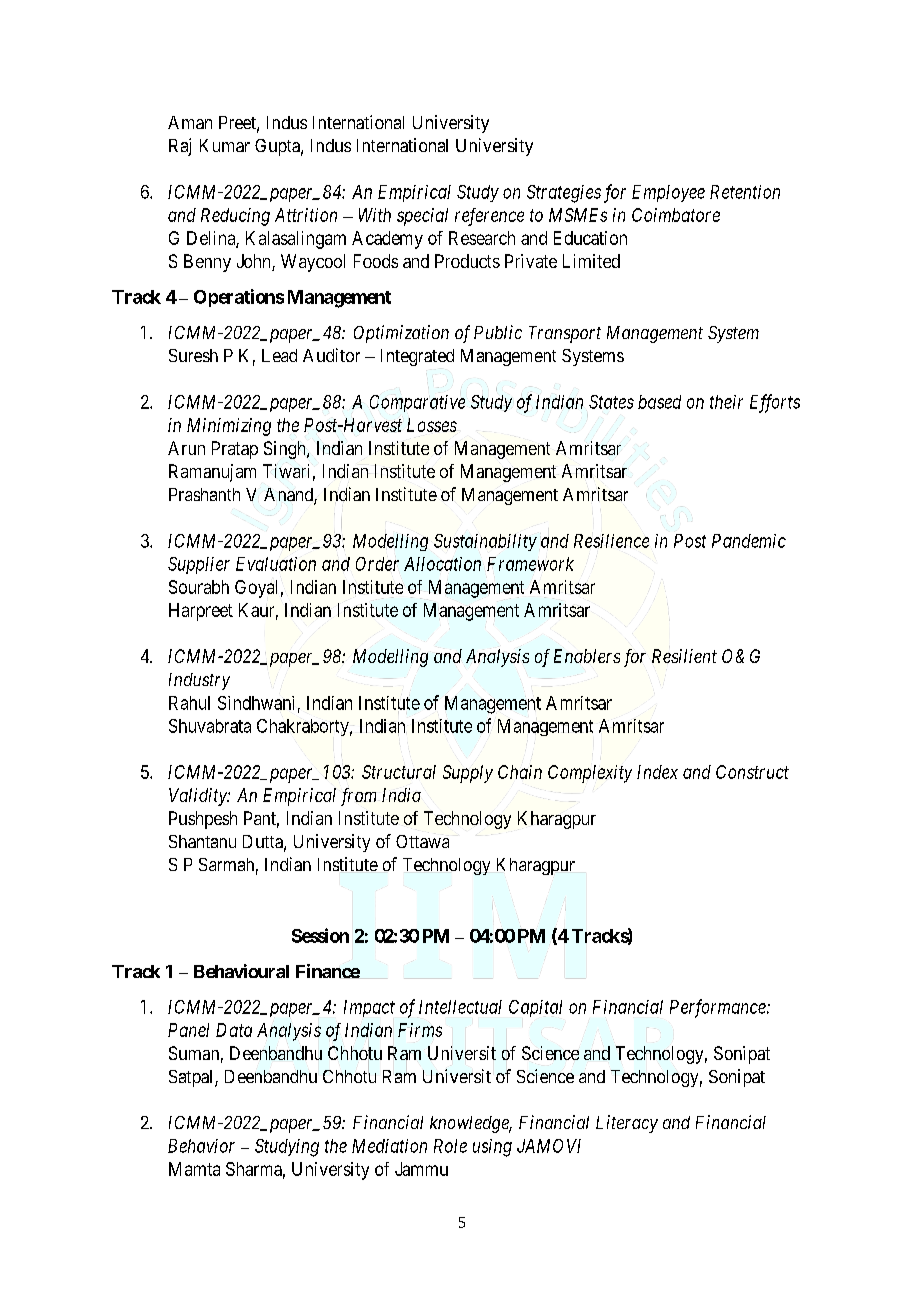 The width and height of the document is (924, 1308). Describe the element at coordinates (201, 1146) in the document. I see `Behavior` at that location.
